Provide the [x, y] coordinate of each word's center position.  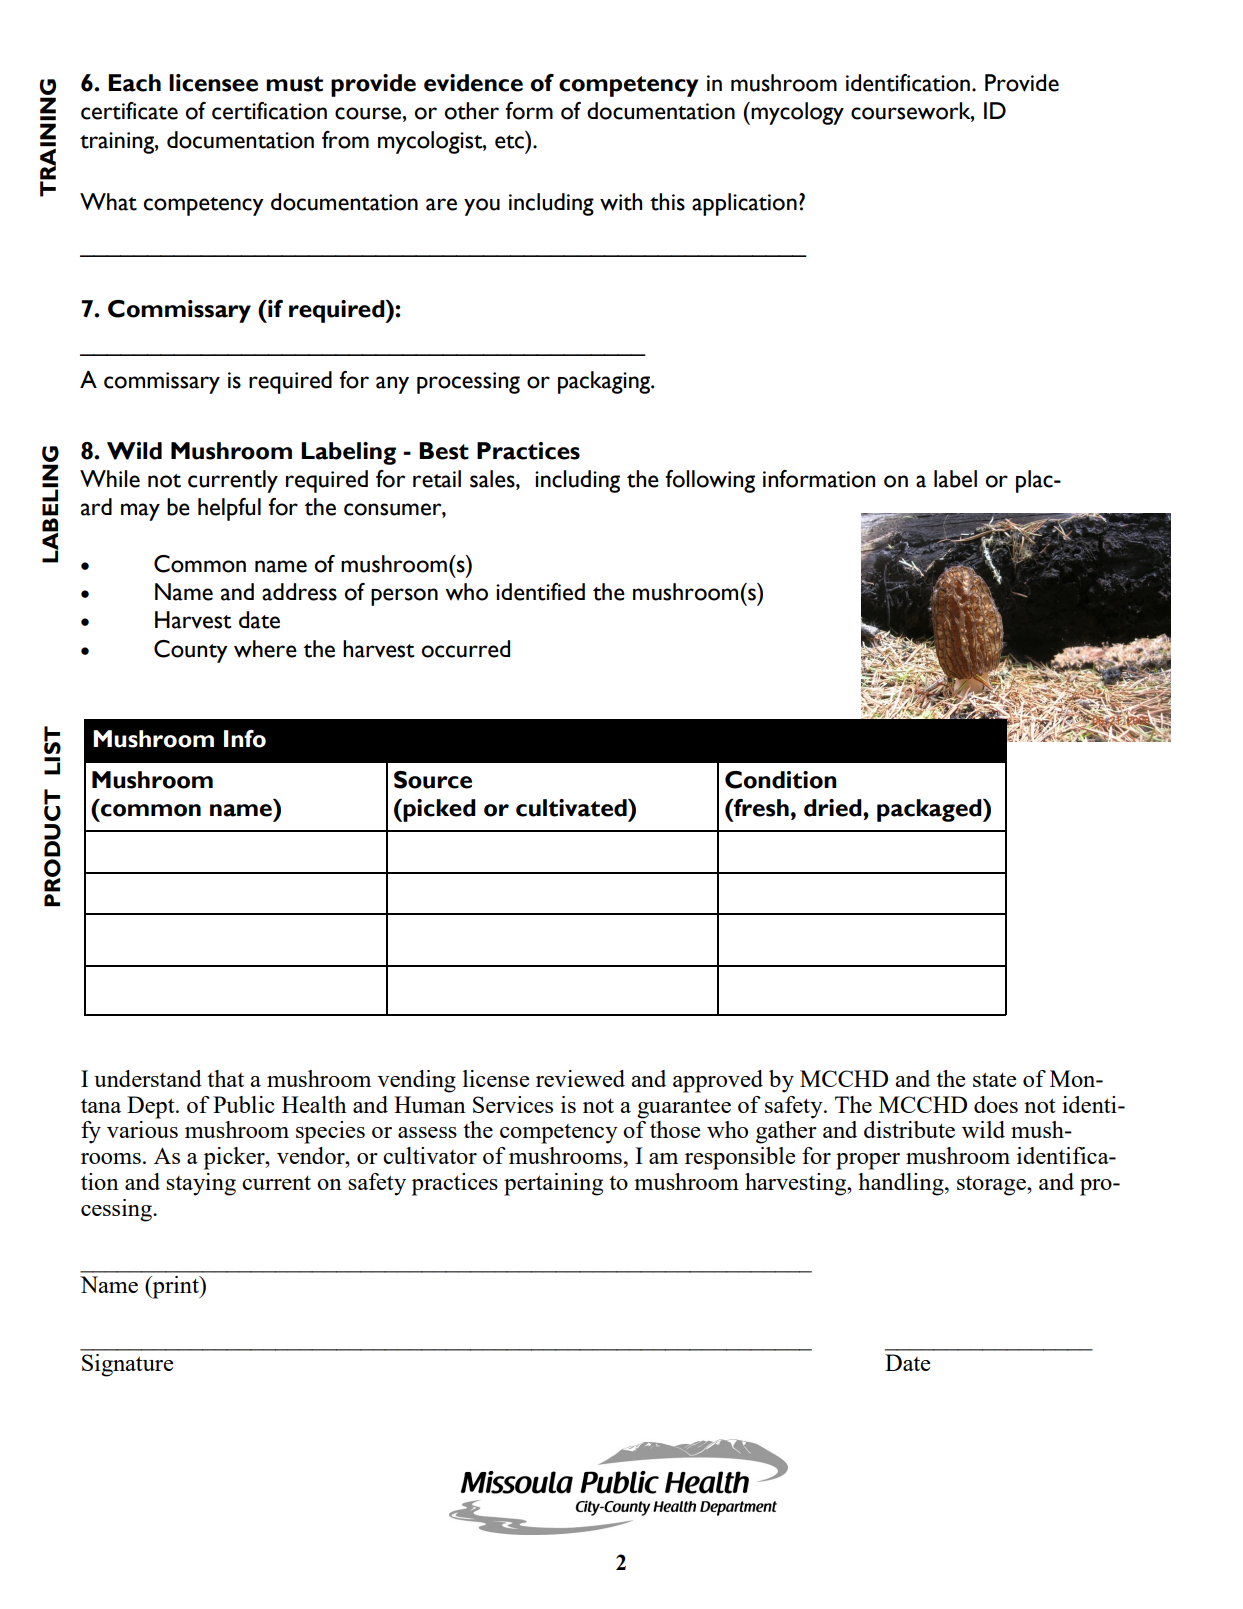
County [191, 651]
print [175, 1287]
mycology [796, 113]
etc [509, 142]
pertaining [553, 1184]
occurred [465, 649]
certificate [129, 111]
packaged [930, 810]
